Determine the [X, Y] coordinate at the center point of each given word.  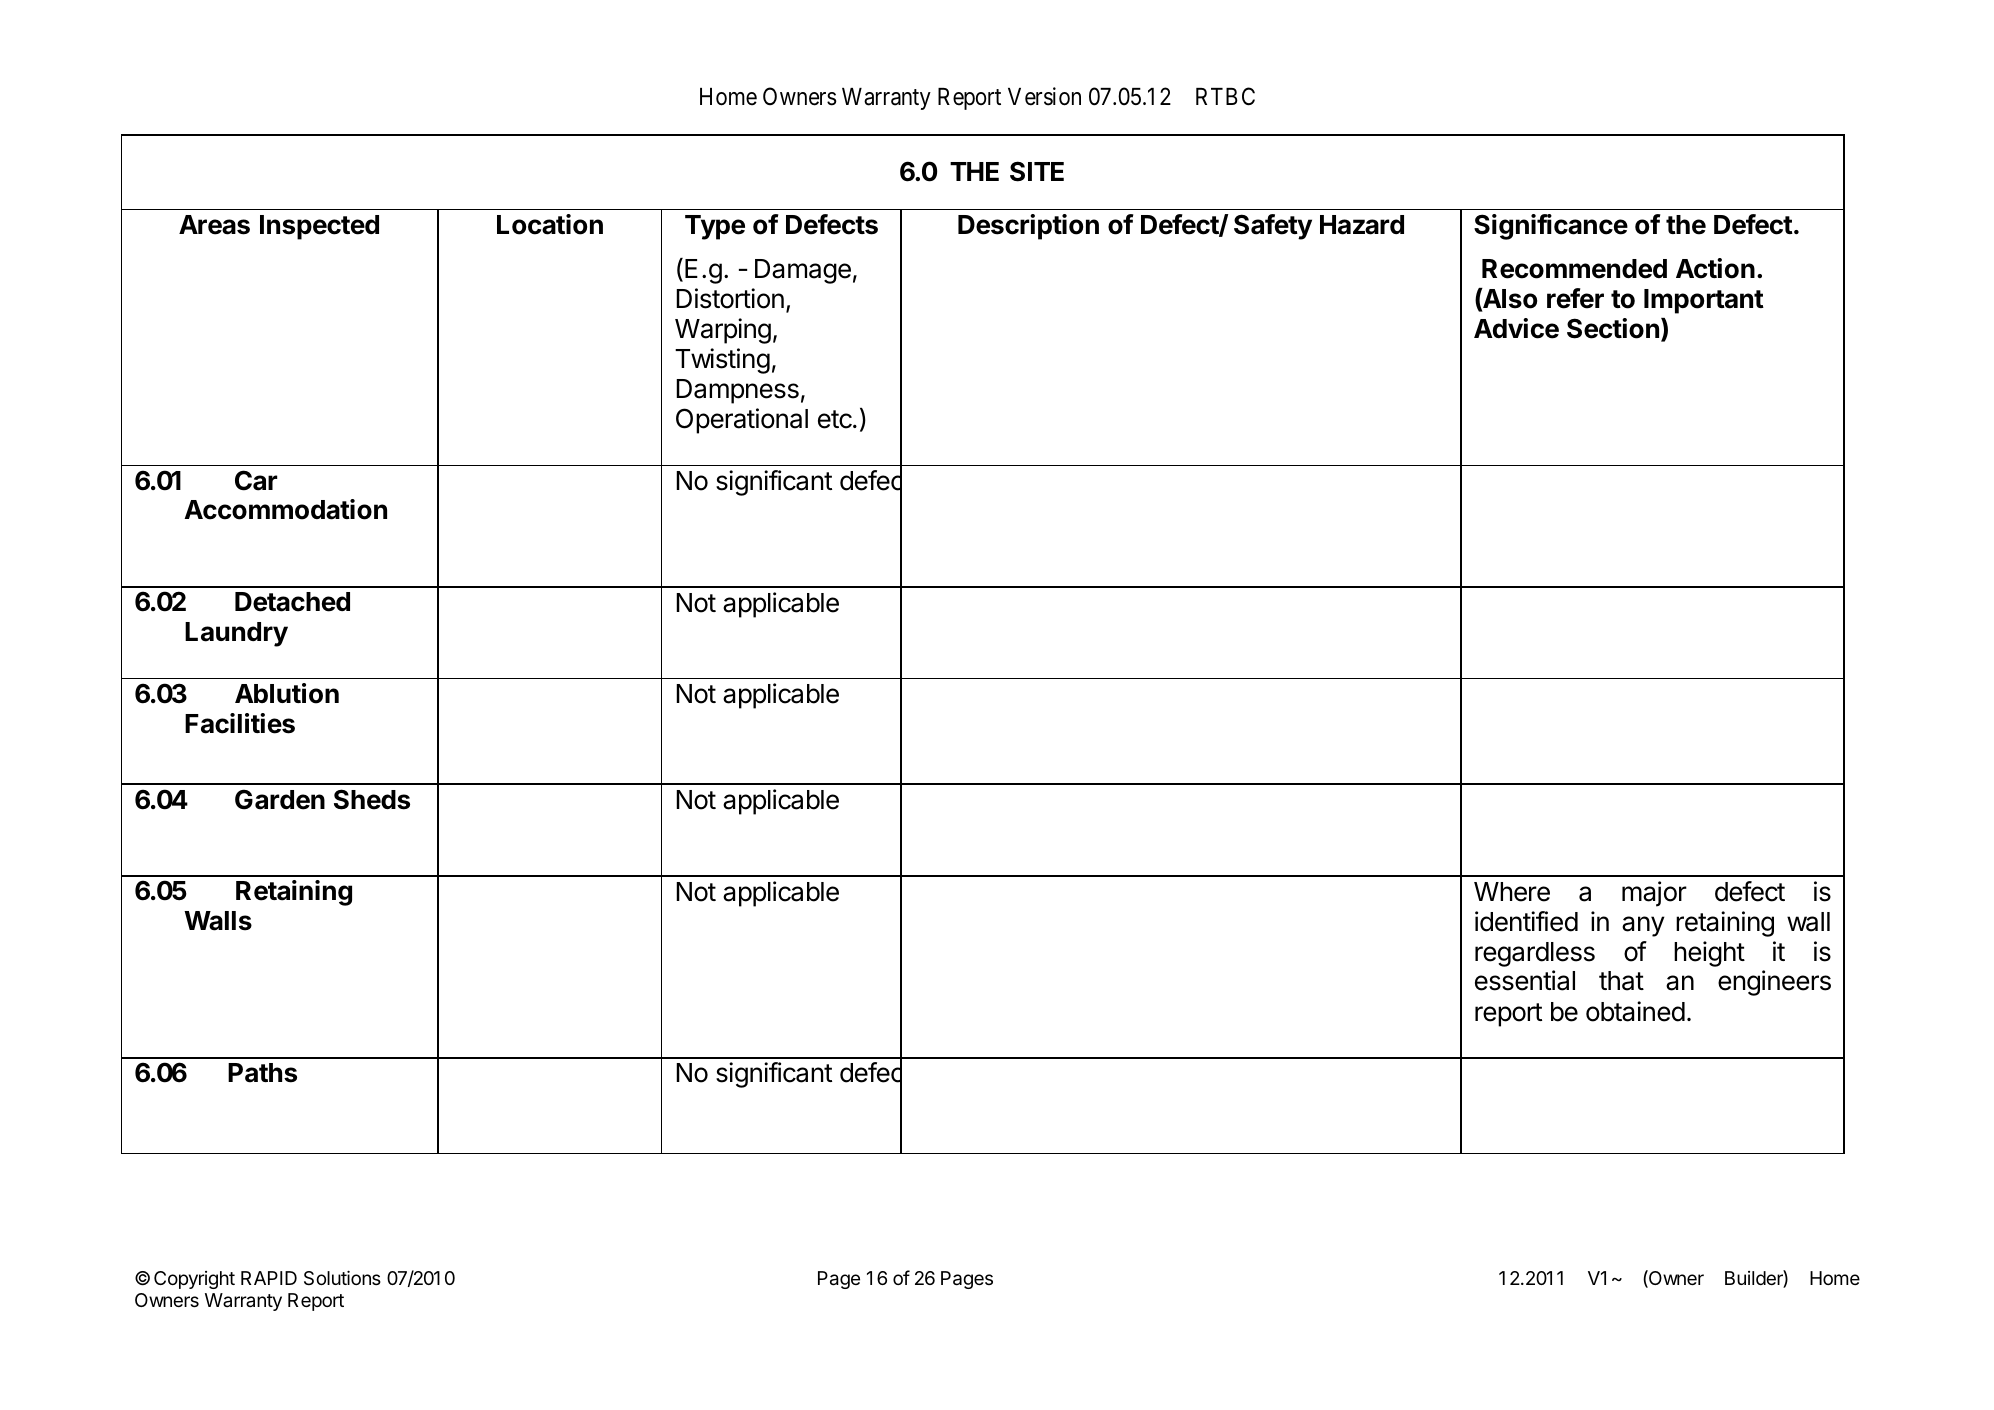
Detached [292, 602]
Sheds [372, 799]
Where [1512, 892]
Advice [1516, 328]
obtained [1635, 1011]
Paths [262, 1073]
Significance [1551, 227]
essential [1525, 980]
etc [836, 419]
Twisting [722, 361]
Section [1613, 328]
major [1654, 894]
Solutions [342, 1277]
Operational [742, 421]
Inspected [319, 227]
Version [1044, 96]
